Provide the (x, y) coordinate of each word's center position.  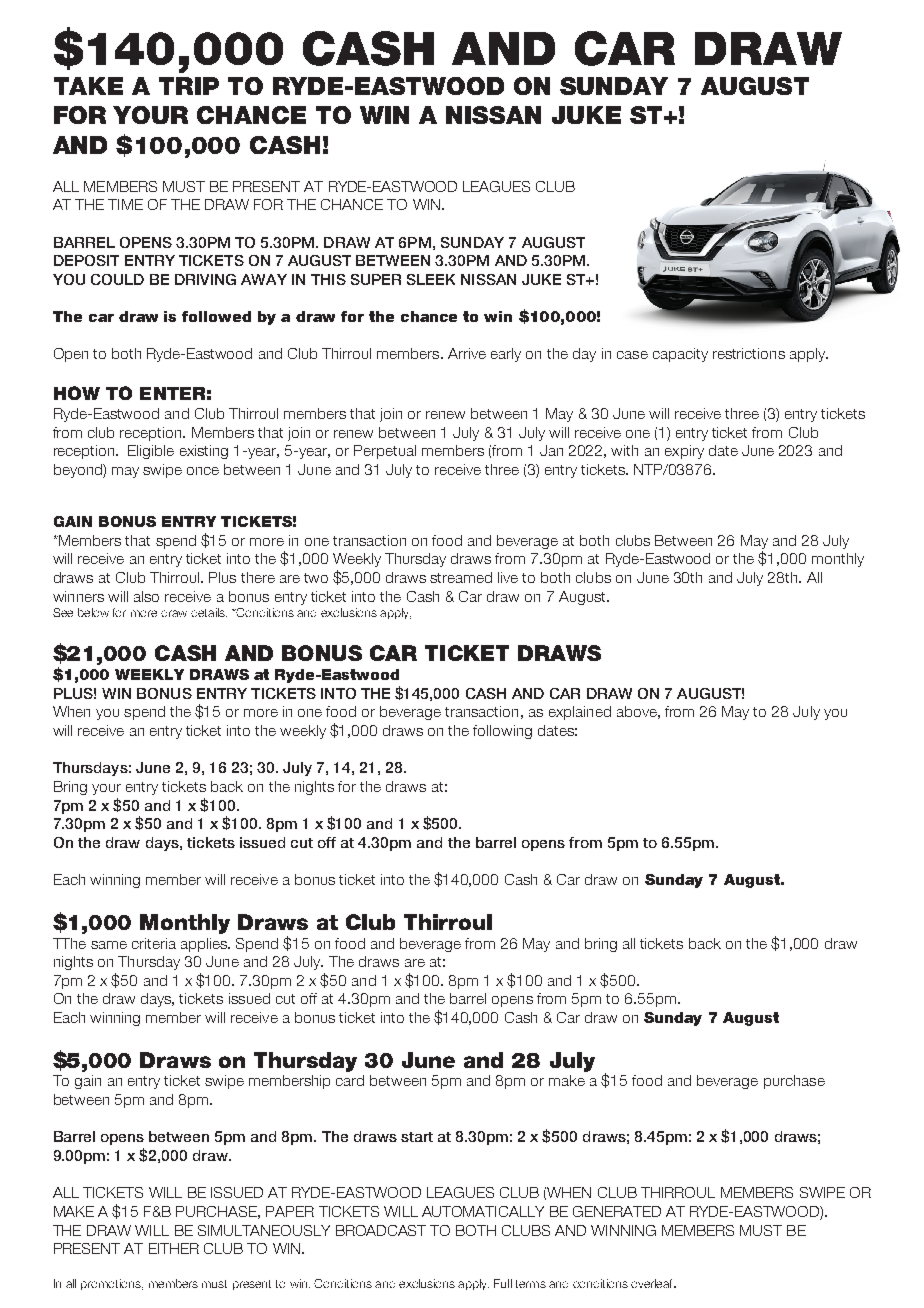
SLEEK (431, 279)
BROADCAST (381, 1230)
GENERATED (617, 1211)
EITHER (174, 1248)
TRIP (189, 86)
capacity (680, 355)
